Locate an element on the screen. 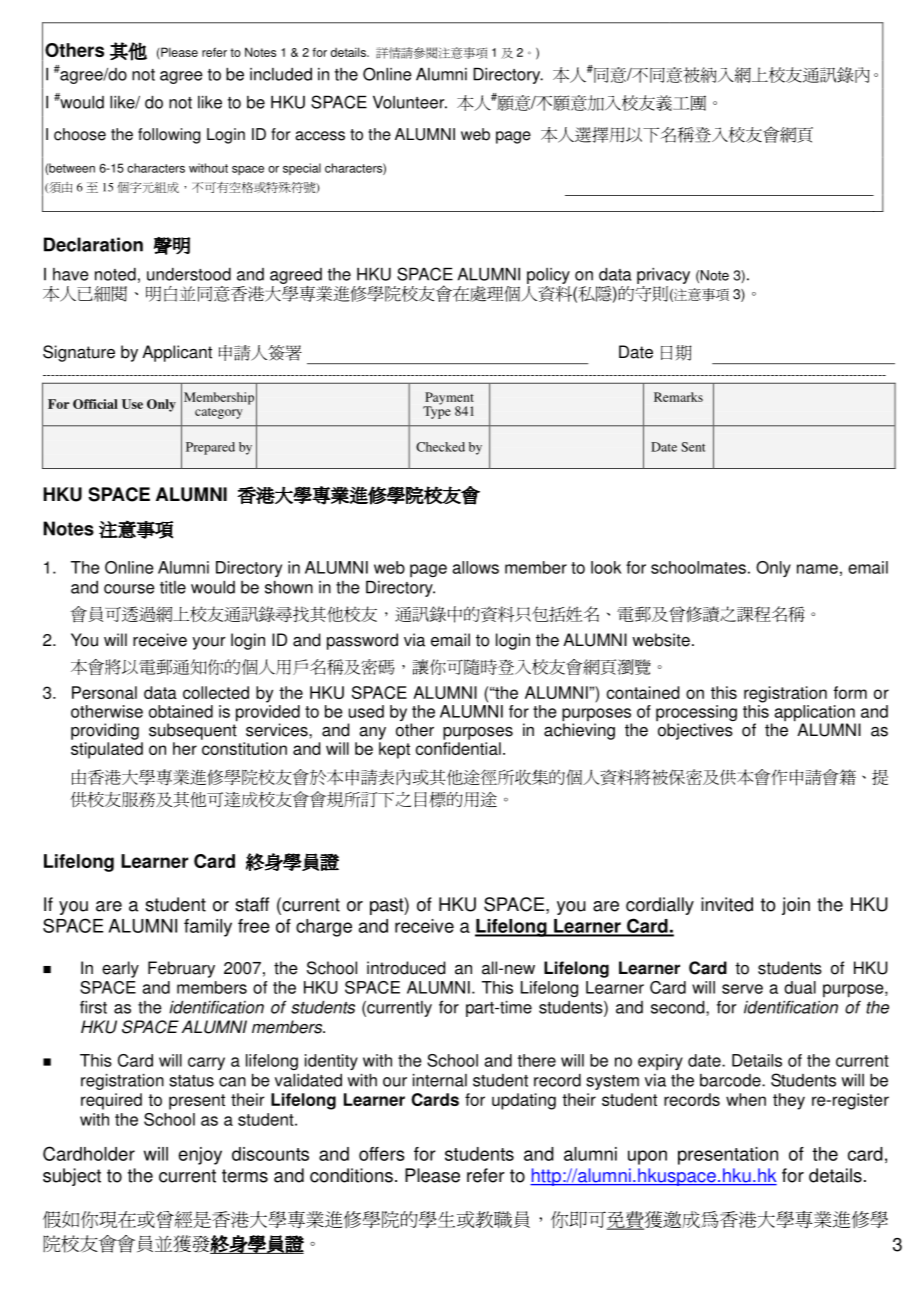 The width and height of the screenshot is (924, 1308). your is located at coordinates (209, 643).
